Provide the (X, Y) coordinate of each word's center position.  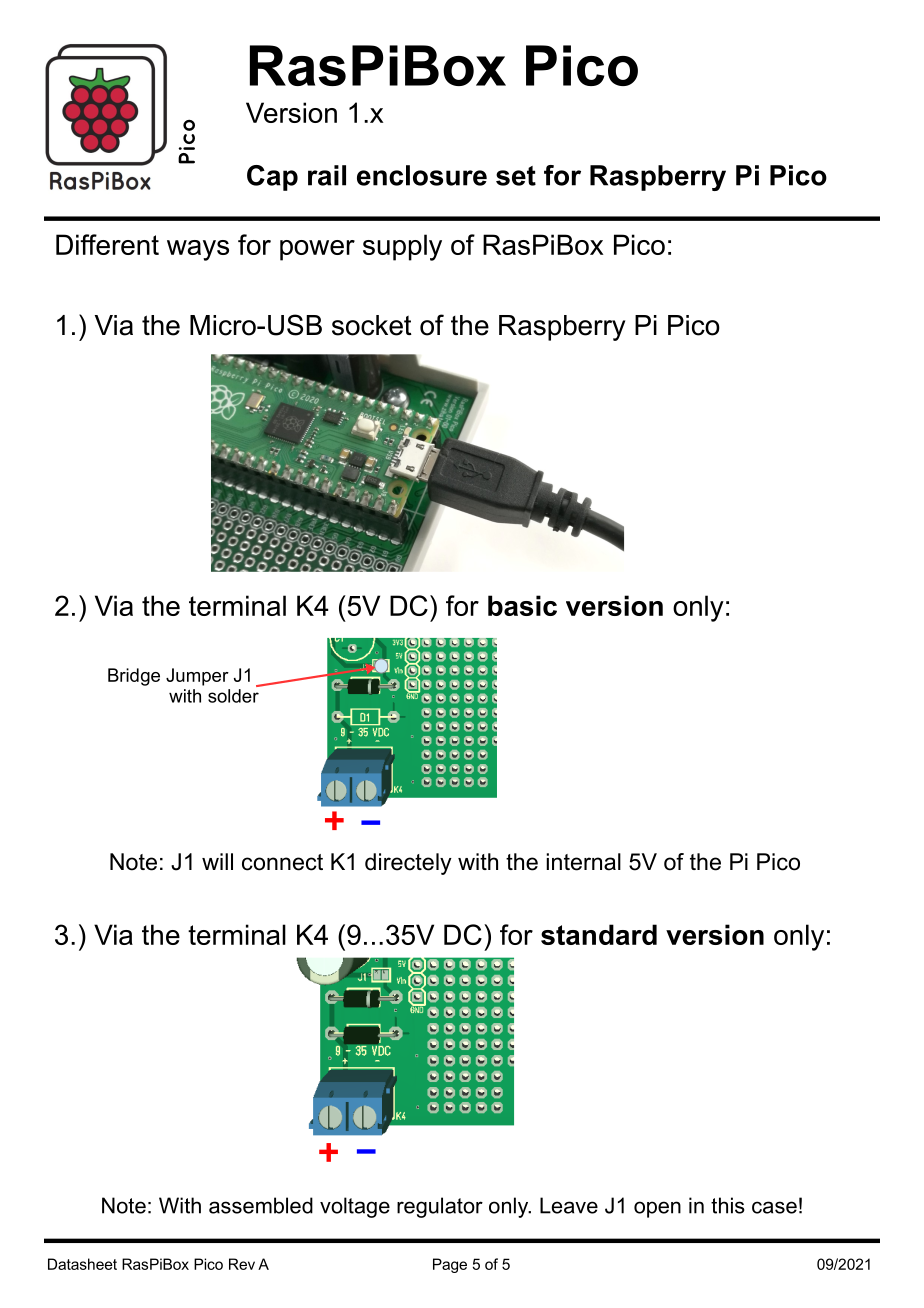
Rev (242, 1264)
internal (583, 862)
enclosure (422, 175)
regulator (440, 1207)
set (516, 176)
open (657, 1209)
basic (522, 605)
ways (198, 250)
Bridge (134, 677)
